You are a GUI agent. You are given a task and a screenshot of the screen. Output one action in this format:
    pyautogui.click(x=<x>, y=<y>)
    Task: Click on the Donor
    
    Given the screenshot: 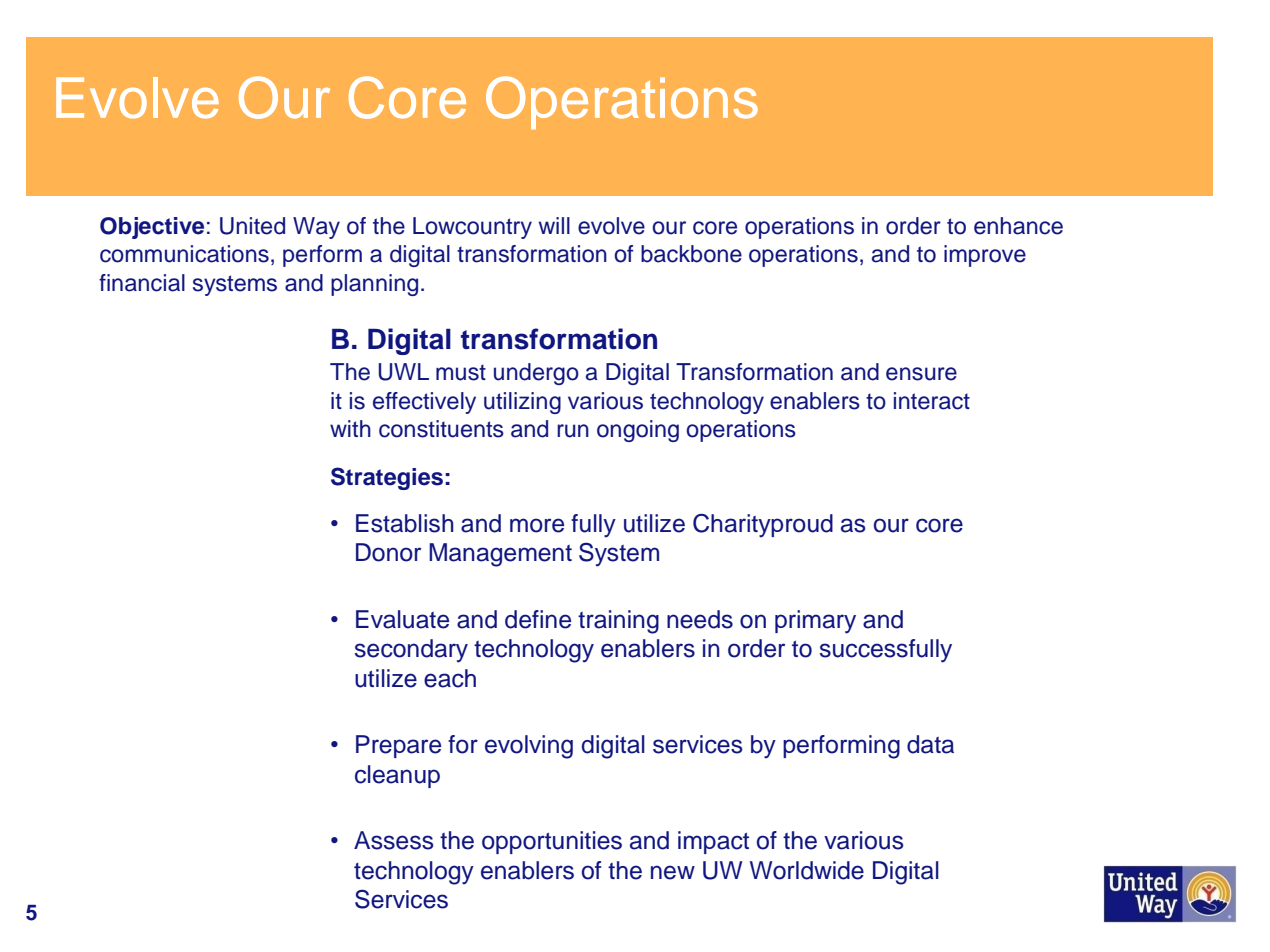 What is the action you would take?
    pyautogui.click(x=388, y=552)
